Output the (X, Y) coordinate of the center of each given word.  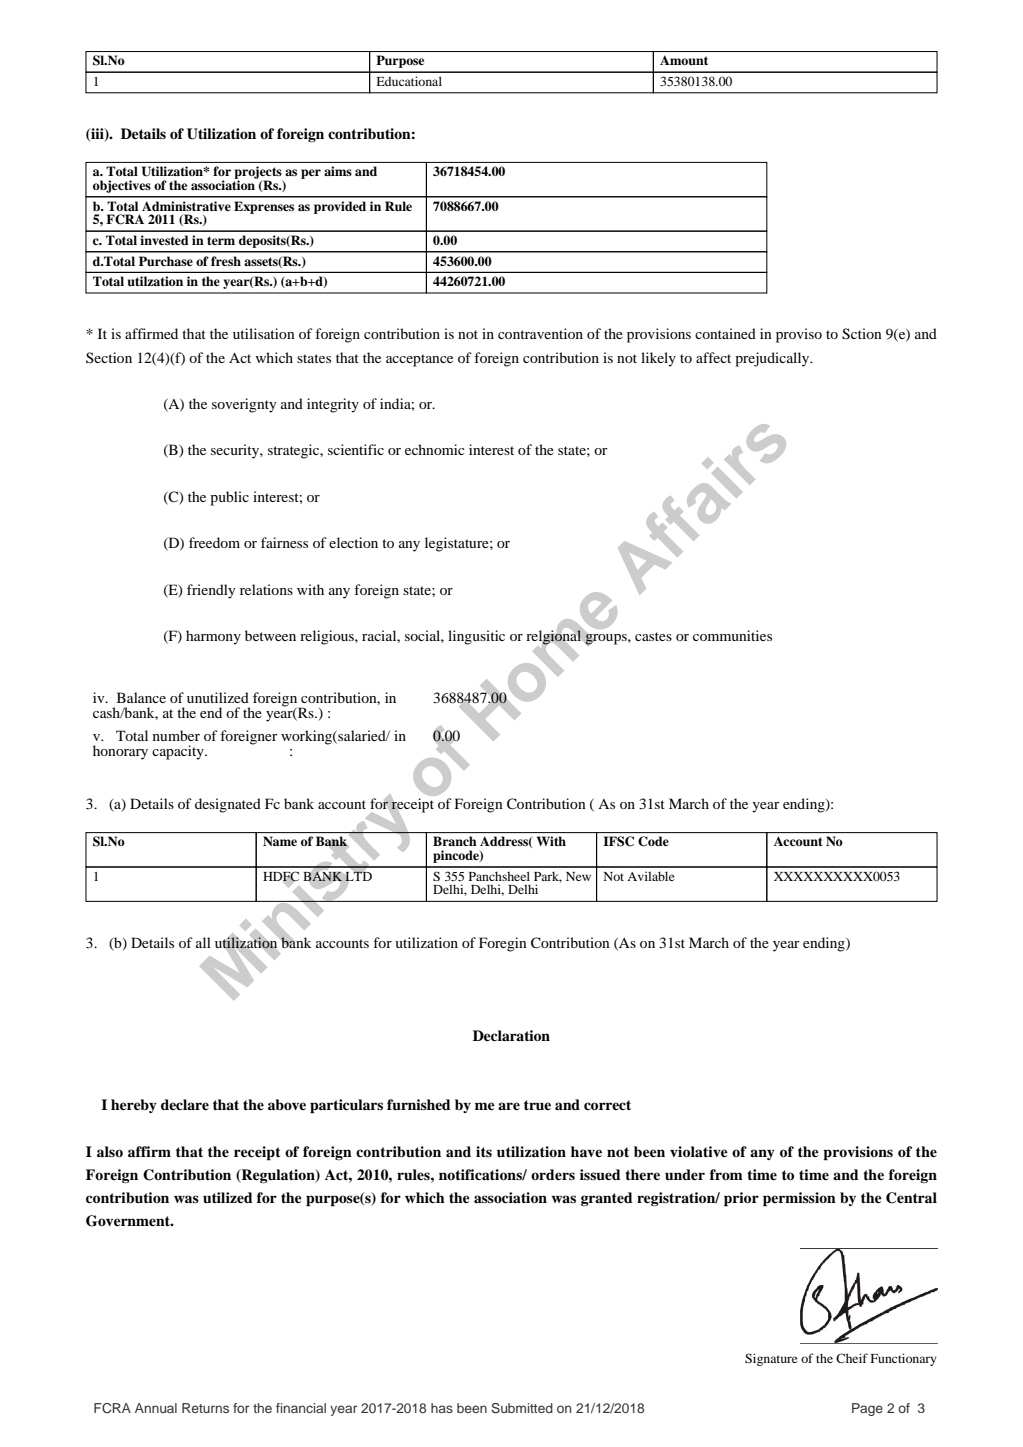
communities (732, 635)
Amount (684, 60)
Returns (205, 1408)
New (578, 876)
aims (338, 171)
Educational (409, 81)
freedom (214, 542)
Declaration (511, 1036)
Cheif (852, 1358)
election (353, 542)
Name (280, 841)
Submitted (522, 1408)
